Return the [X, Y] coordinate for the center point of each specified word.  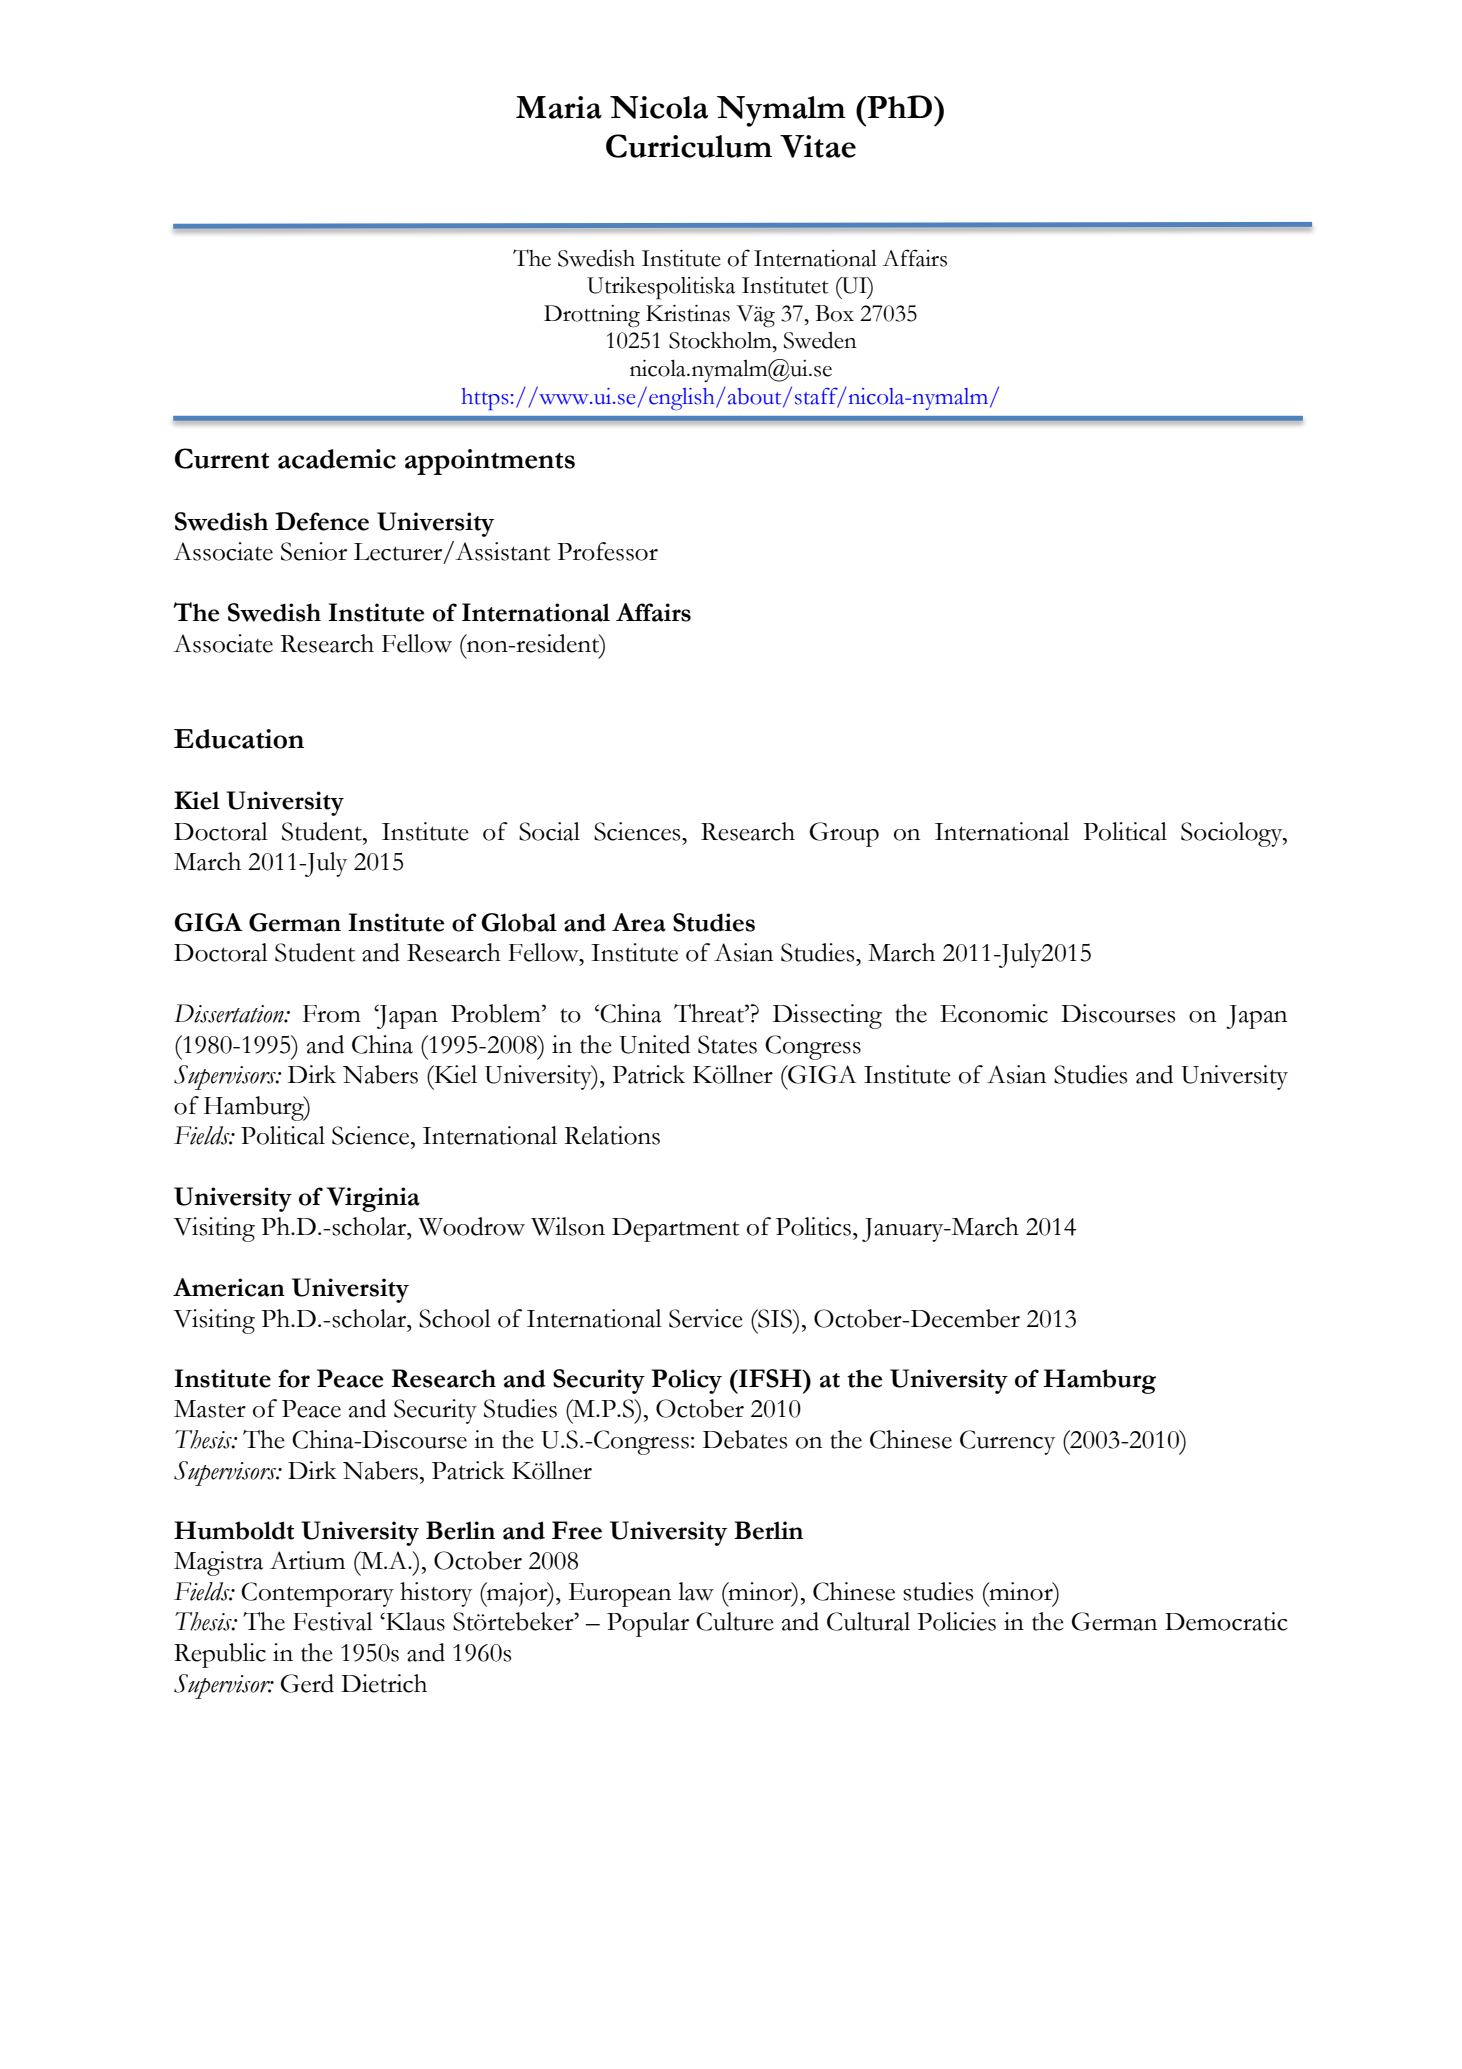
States [727, 1044]
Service [706, 1318]
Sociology [1233, 834]
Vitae [818, 146]
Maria [559, 107]
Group [844, 834]
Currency [1007, 1442]
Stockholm [721, 340]
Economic [994, 1013]
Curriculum [689, 146]
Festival [333, 1621]
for [294, 1378]
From [332, 1014]
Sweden [820, 340]
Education [239, 739]
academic [337, 459]
